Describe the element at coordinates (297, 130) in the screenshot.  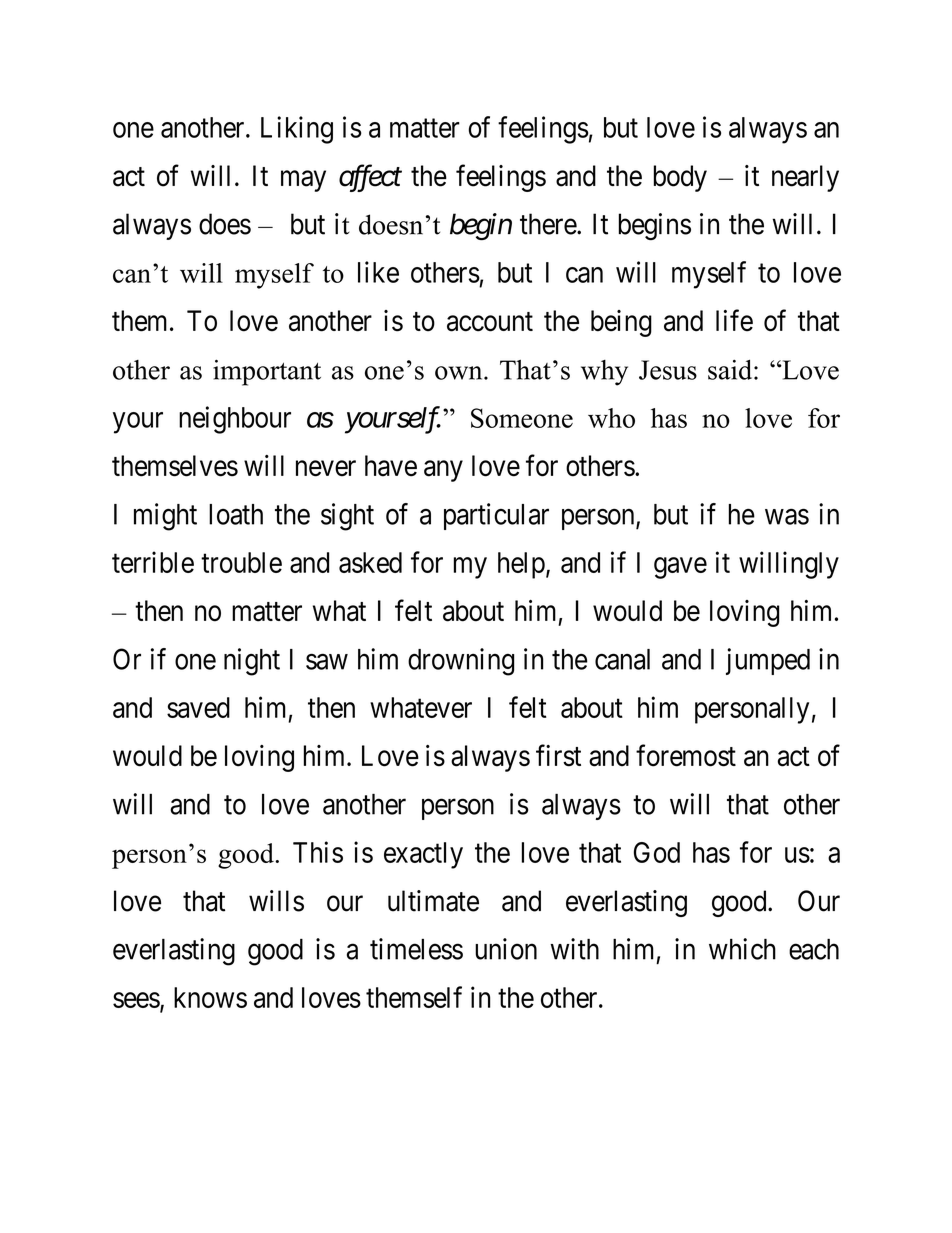
I see `Liking` at that location.
